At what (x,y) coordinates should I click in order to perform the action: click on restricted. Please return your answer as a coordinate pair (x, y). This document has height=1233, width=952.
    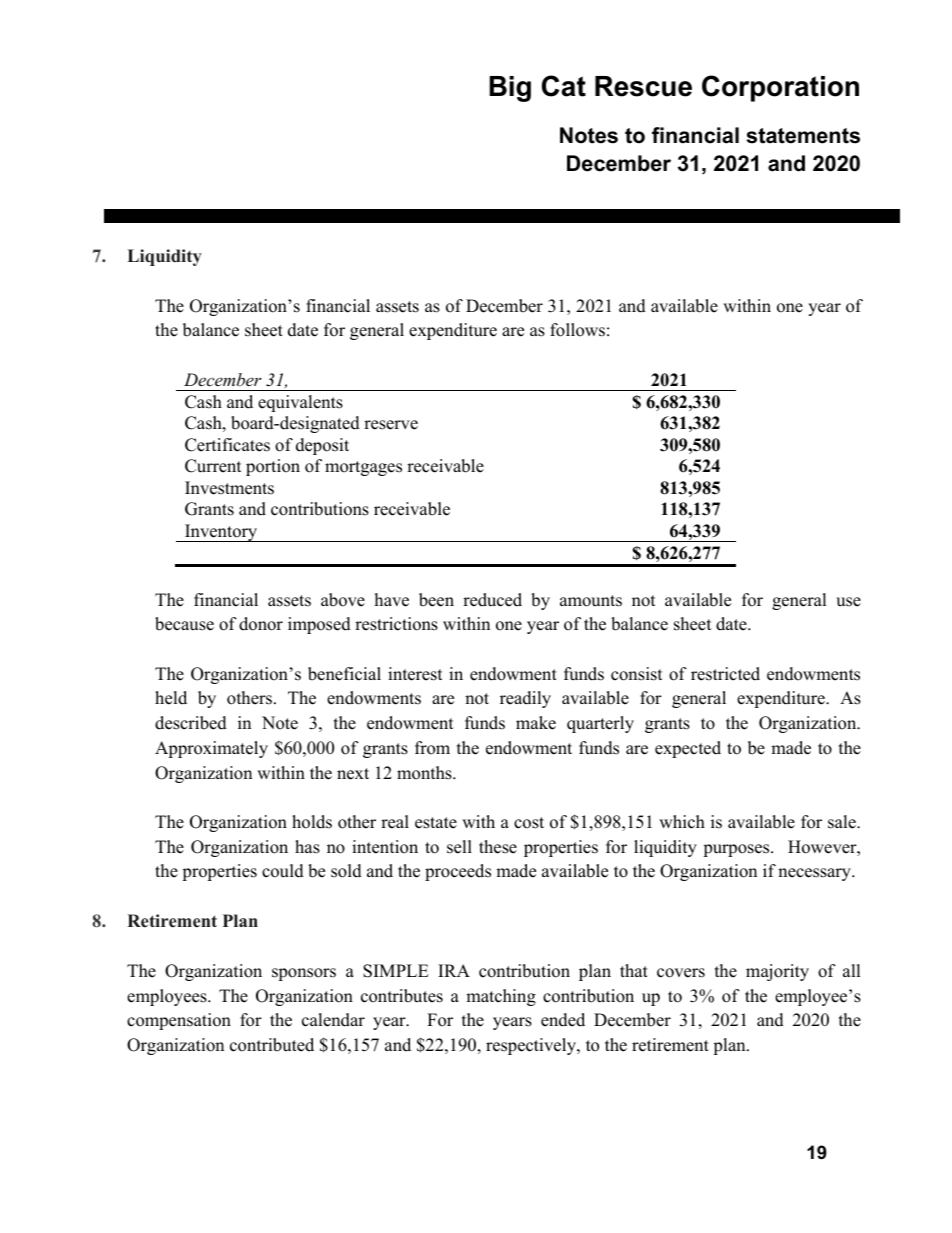
    Looking at the image, I should click on (725, 674).
